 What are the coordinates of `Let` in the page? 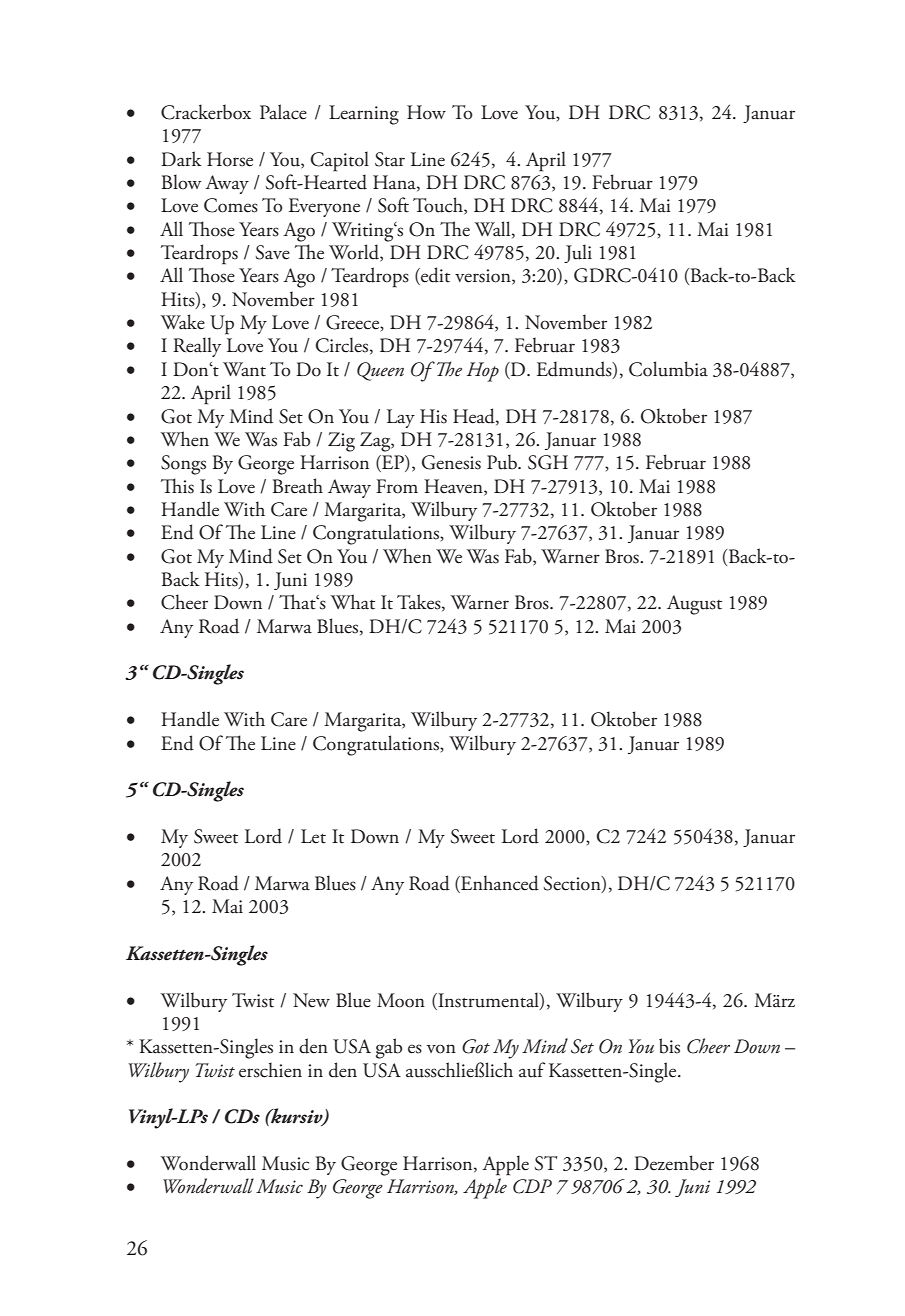 It's located at (313, 836).
